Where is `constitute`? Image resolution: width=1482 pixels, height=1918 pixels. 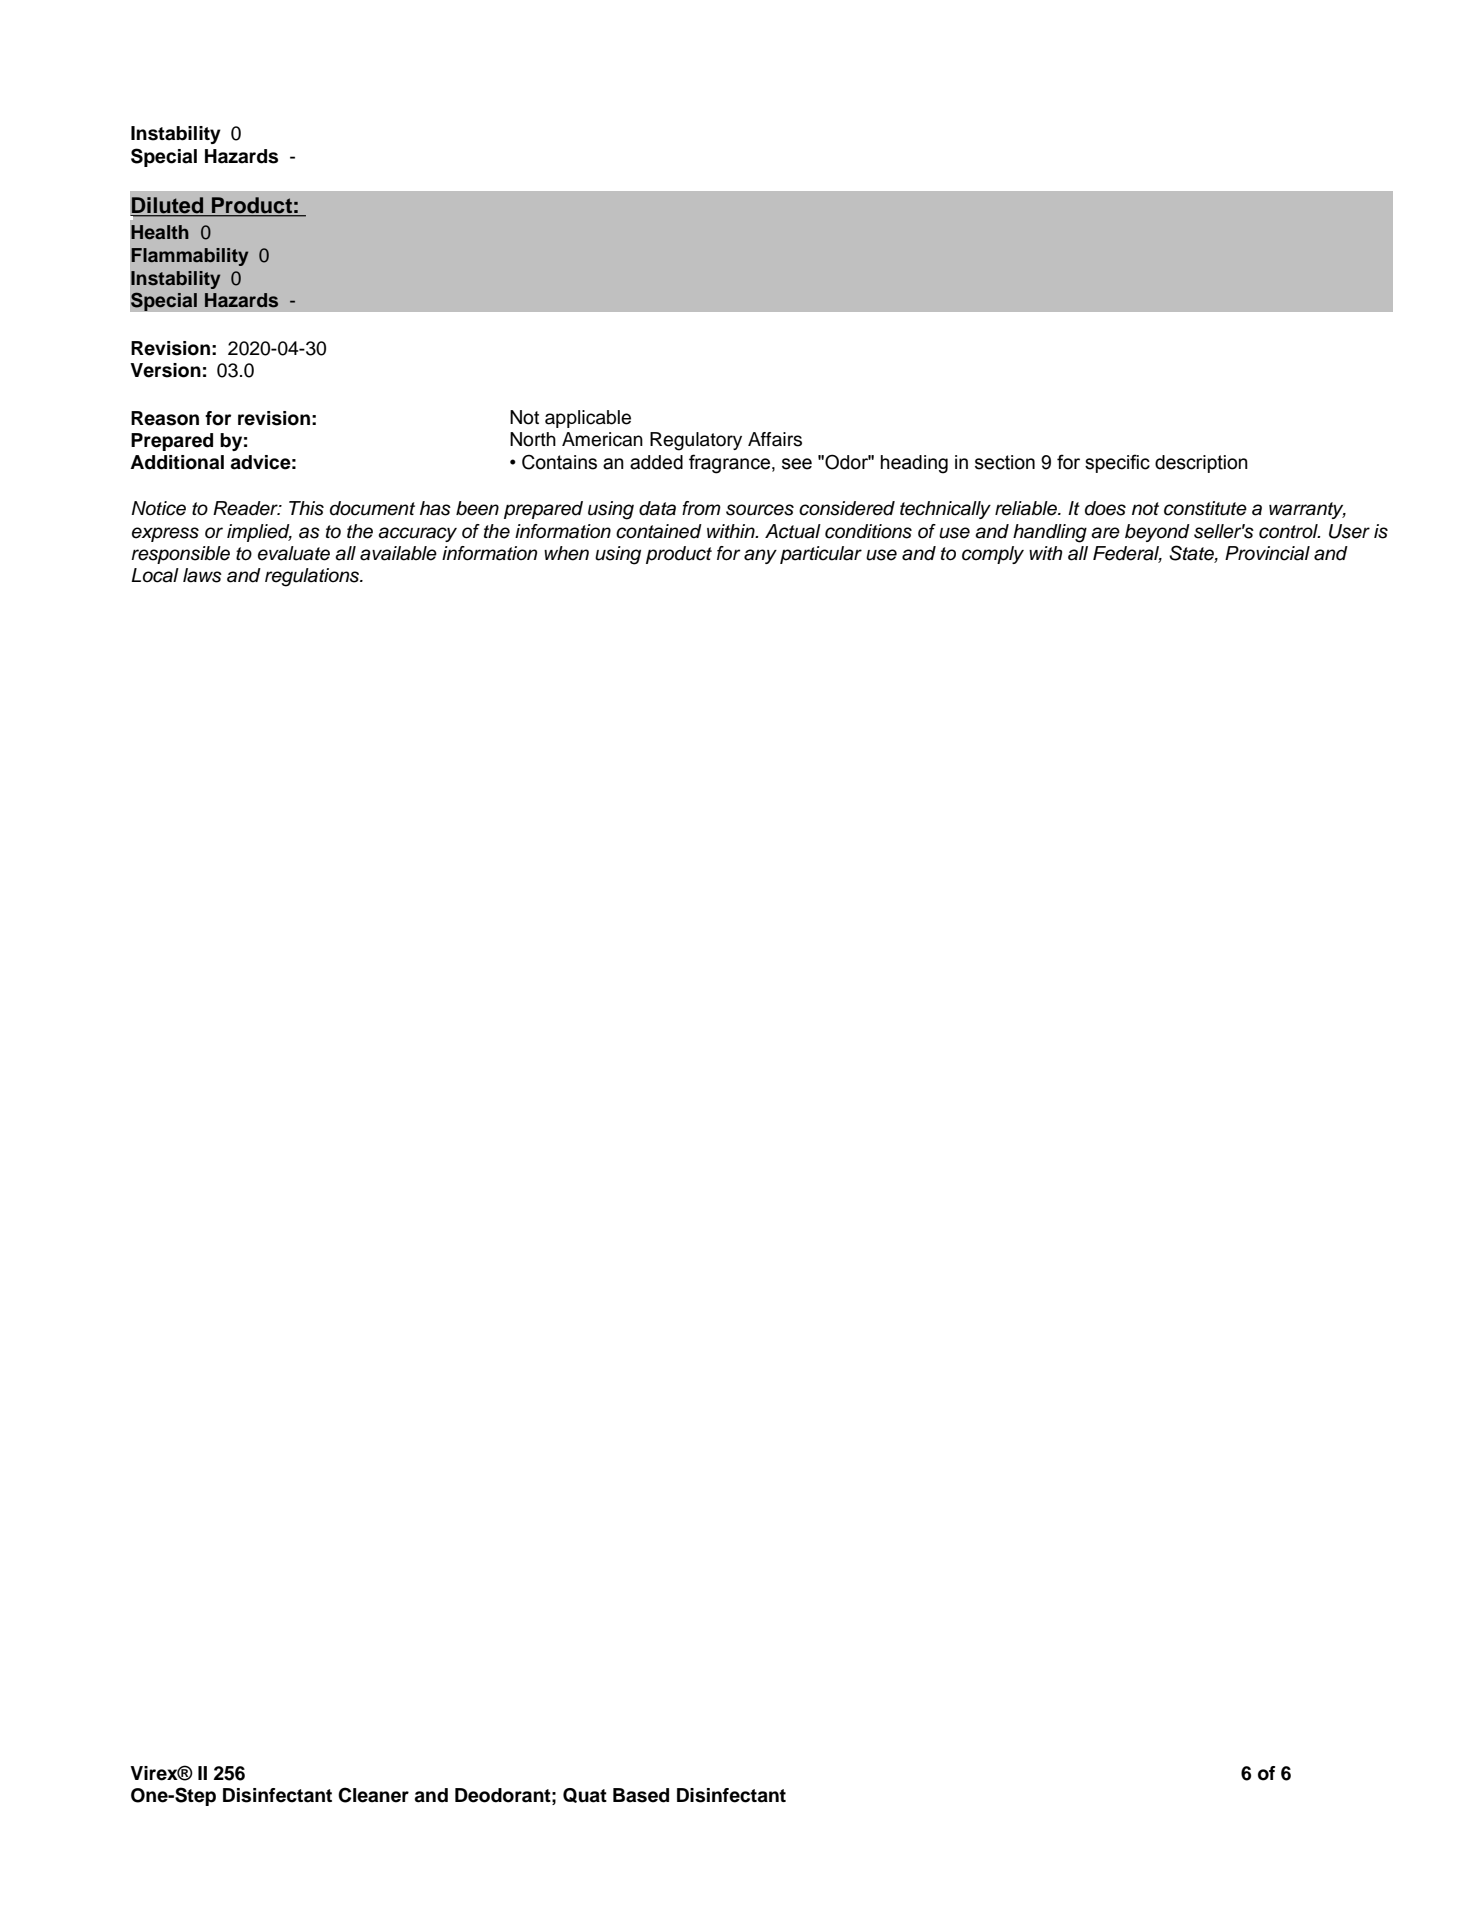 constitute is located at coordinates (1205, 508).
